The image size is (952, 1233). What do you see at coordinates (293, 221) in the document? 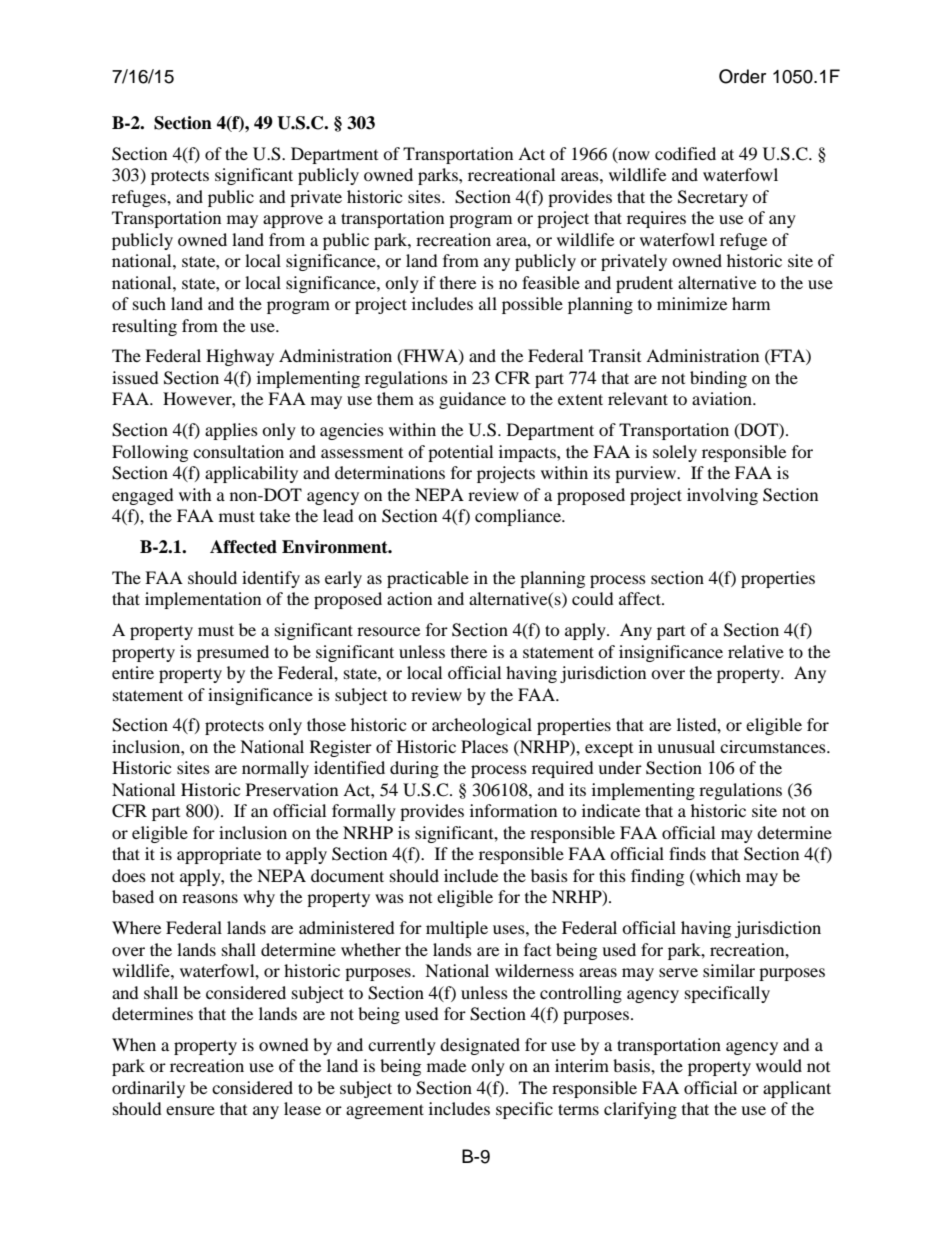
I see `approve` at bounding box center [293, 221].
